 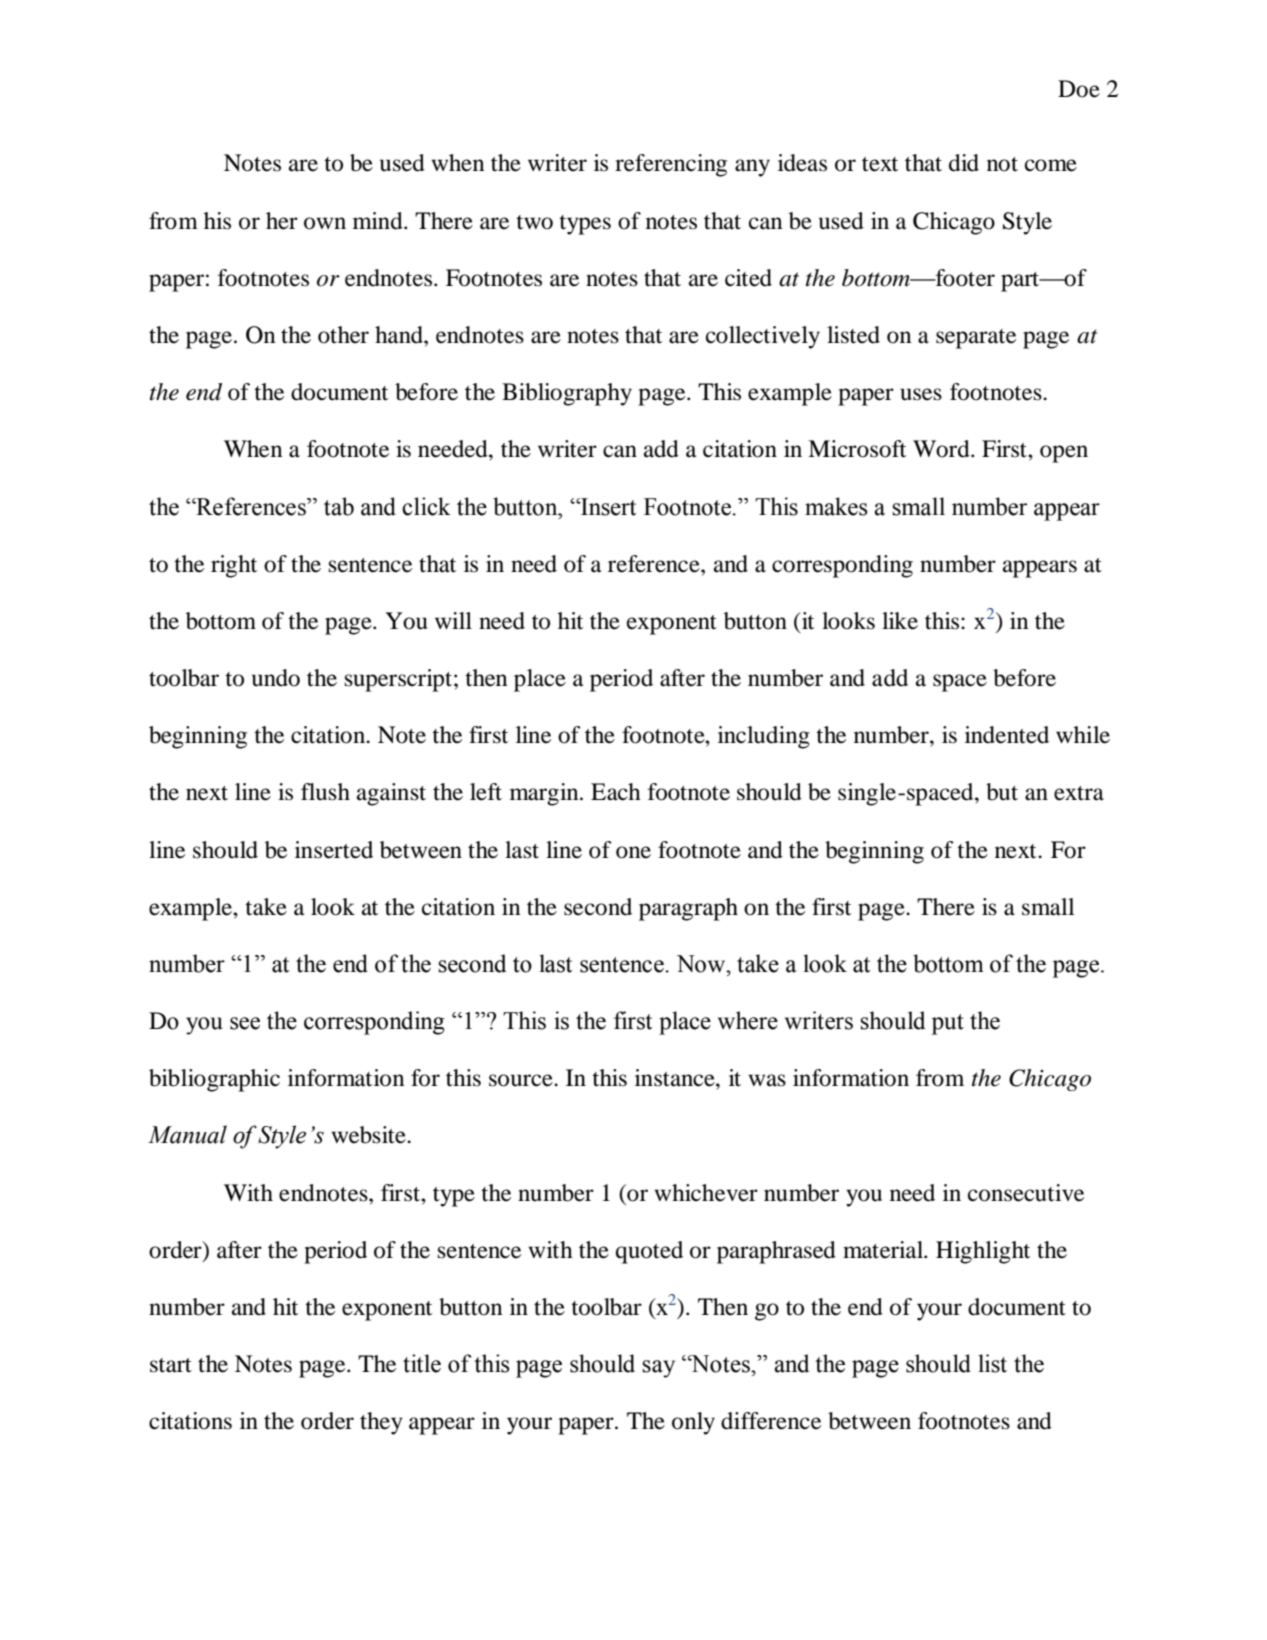 What do you see at coordinates (671, 165) in the screenshot?
I see `referencing` at bounding box center [671, 165].
